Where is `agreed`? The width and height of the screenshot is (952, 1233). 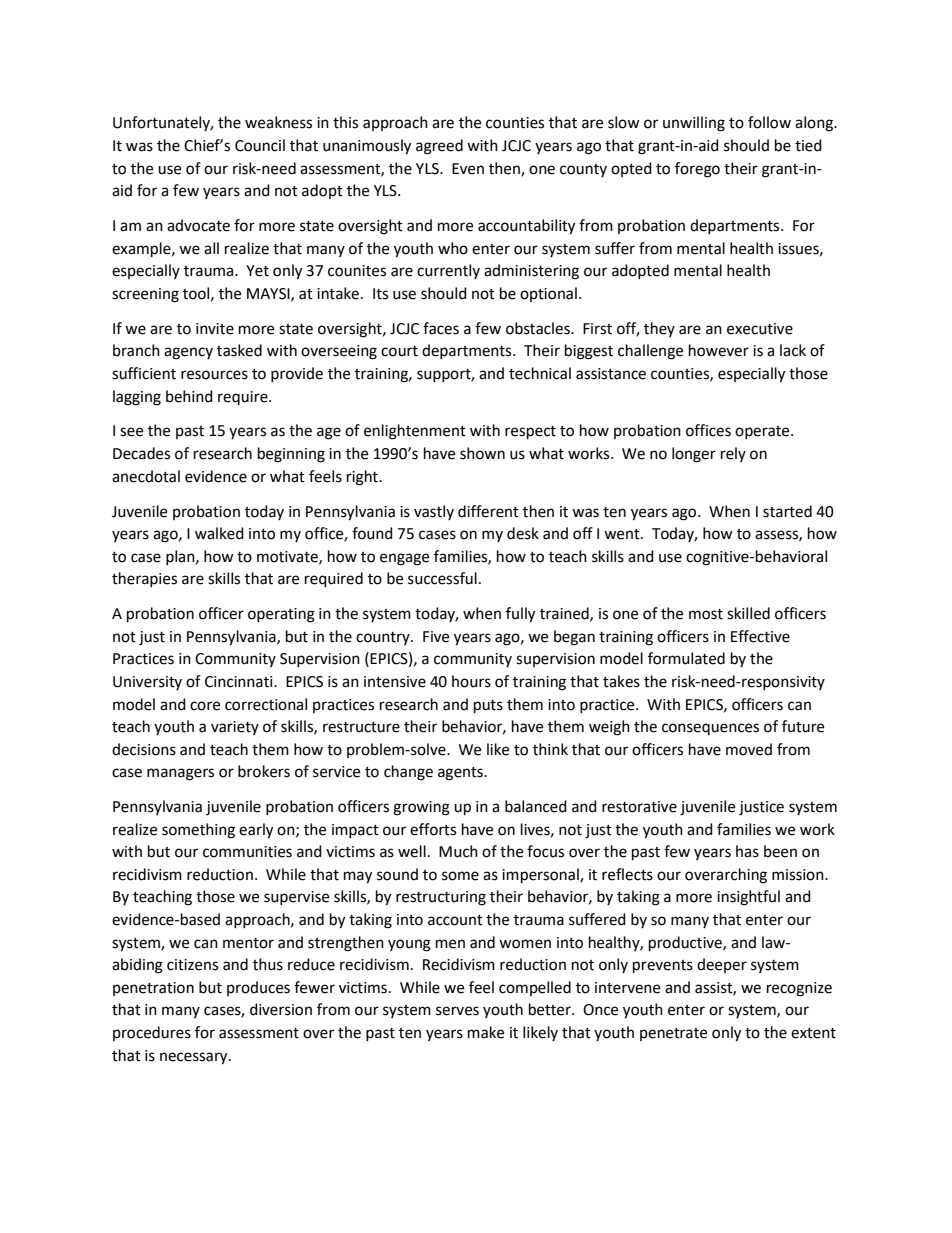 agreed is located at coordinates (439, 147).
